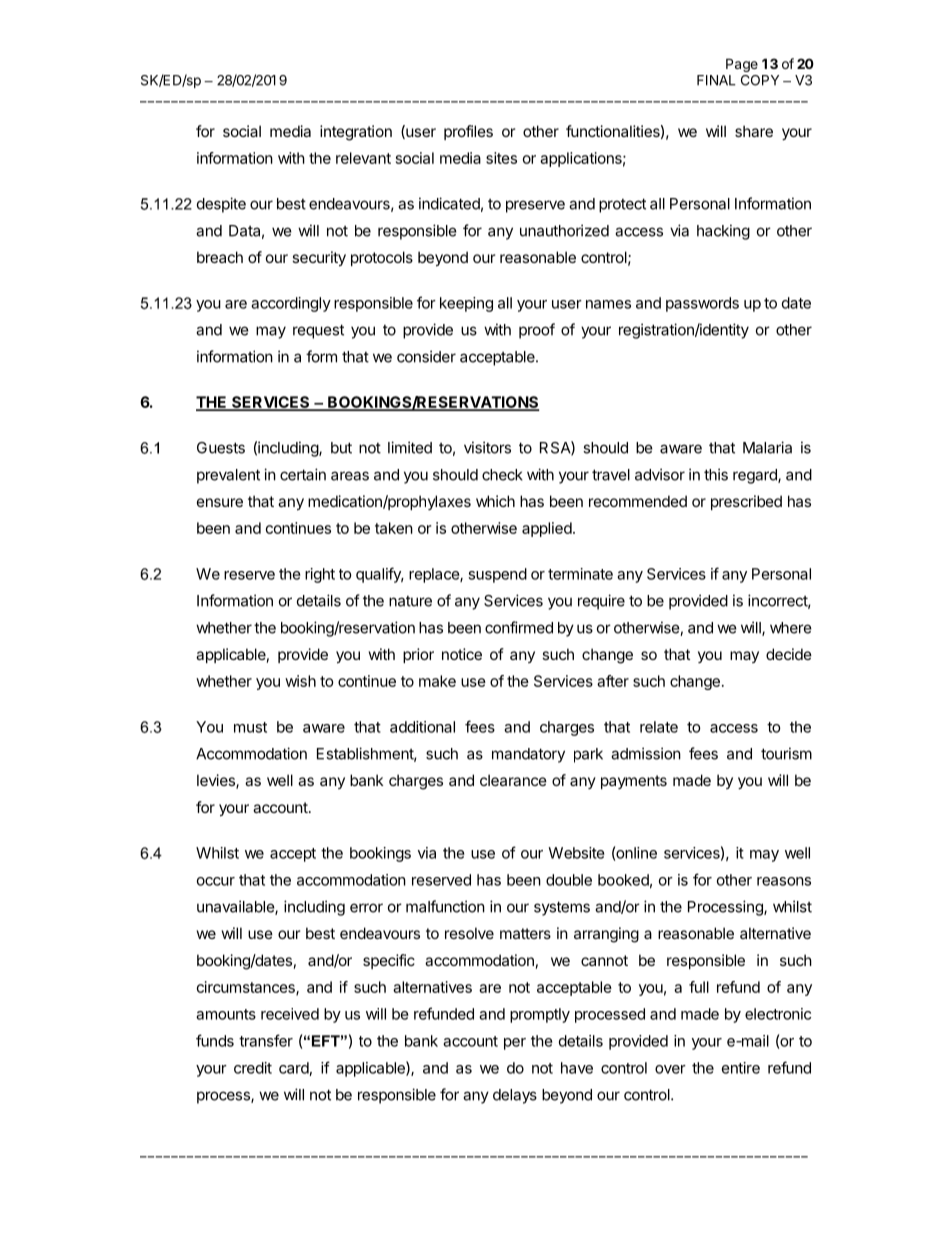 Image resolution: width=952 pixels, height=1233 pixels. Describe the element at coordinates (741, 1068) in the image. I see `entire` at that location.
